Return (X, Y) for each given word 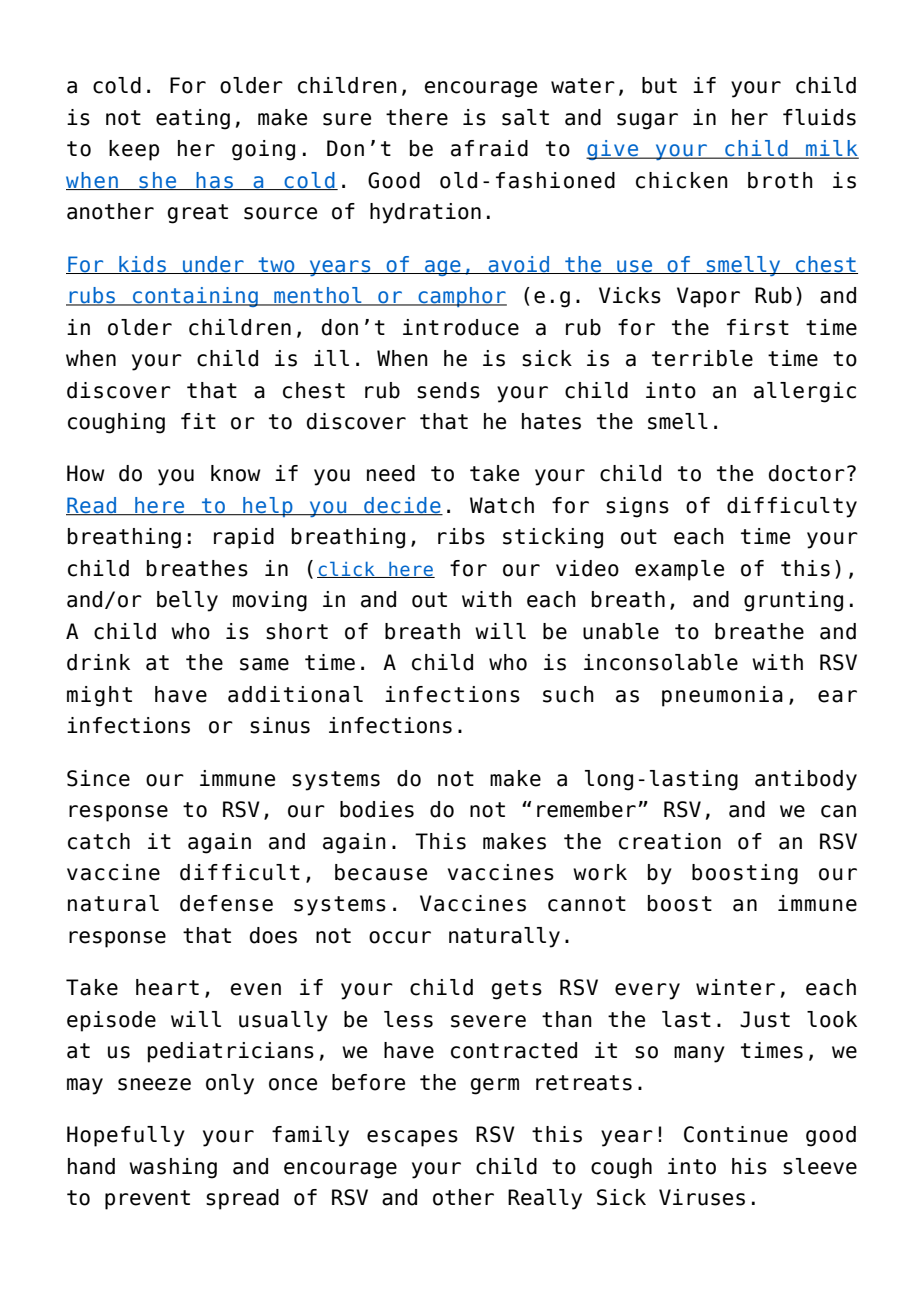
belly (187, 601)
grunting (793, 601)
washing (173, 1168)
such (568, 694)
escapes (412, 1138)
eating (193, 119)
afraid (489, 148)
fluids (819, 117)
